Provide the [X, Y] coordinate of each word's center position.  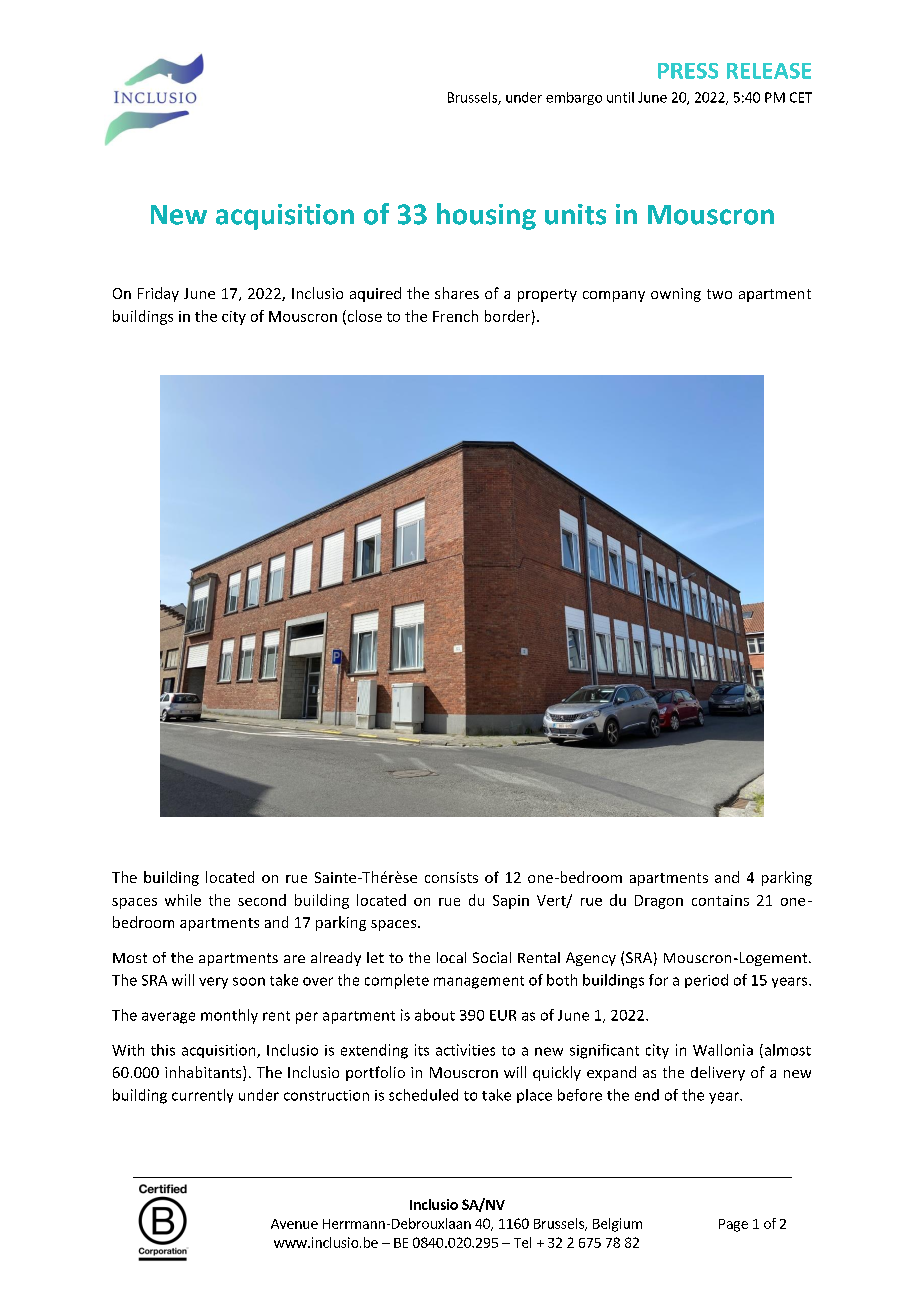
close [363, 317]
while [183, 900]
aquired [375, 294]
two [719, 294]
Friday [158, 294]
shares [457, 293]
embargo [574, 98]
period [706, 981]
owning [676, 295]
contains [720, 900]
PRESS [688, 71]
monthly [229, 1016]
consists [451, 877]
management [479, 982]
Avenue [294, 1224]
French [455, 316]
